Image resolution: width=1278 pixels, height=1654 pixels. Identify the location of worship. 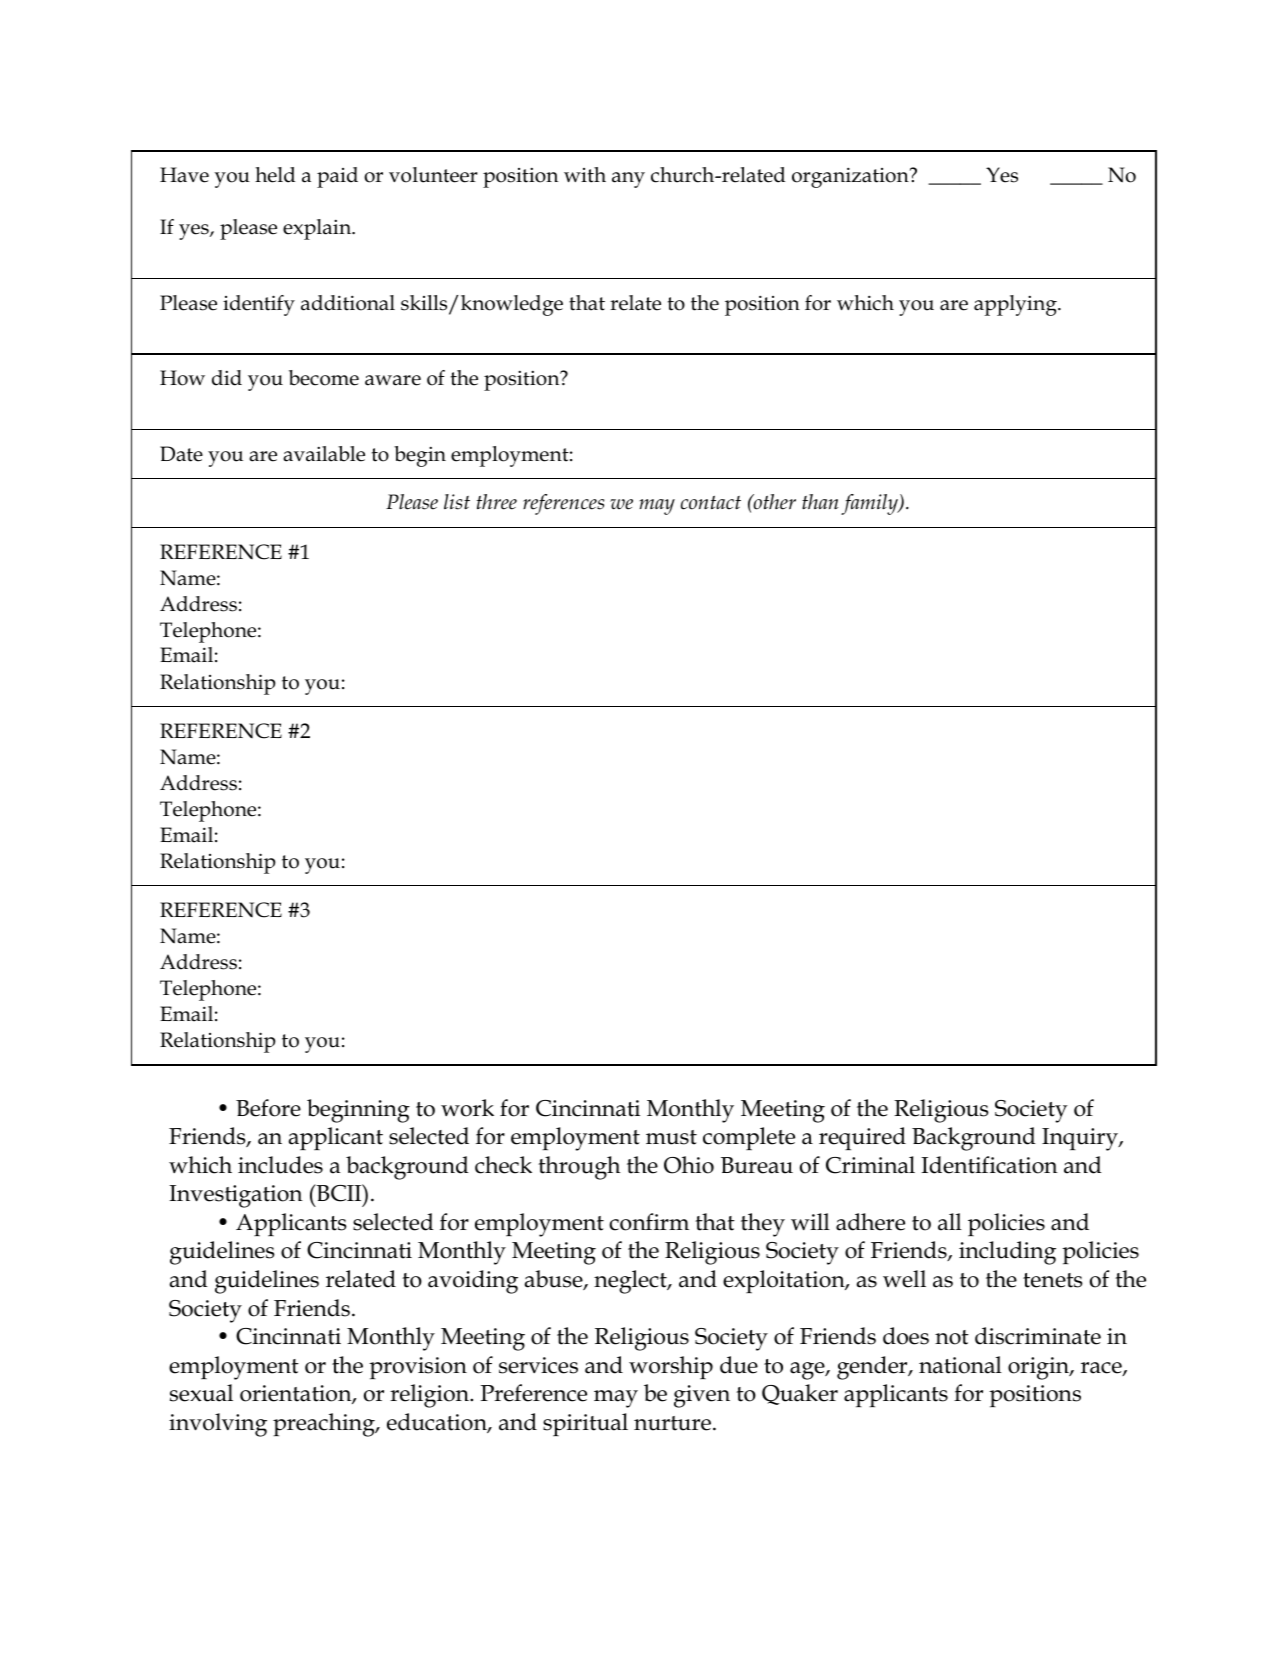
(671, 1367).
